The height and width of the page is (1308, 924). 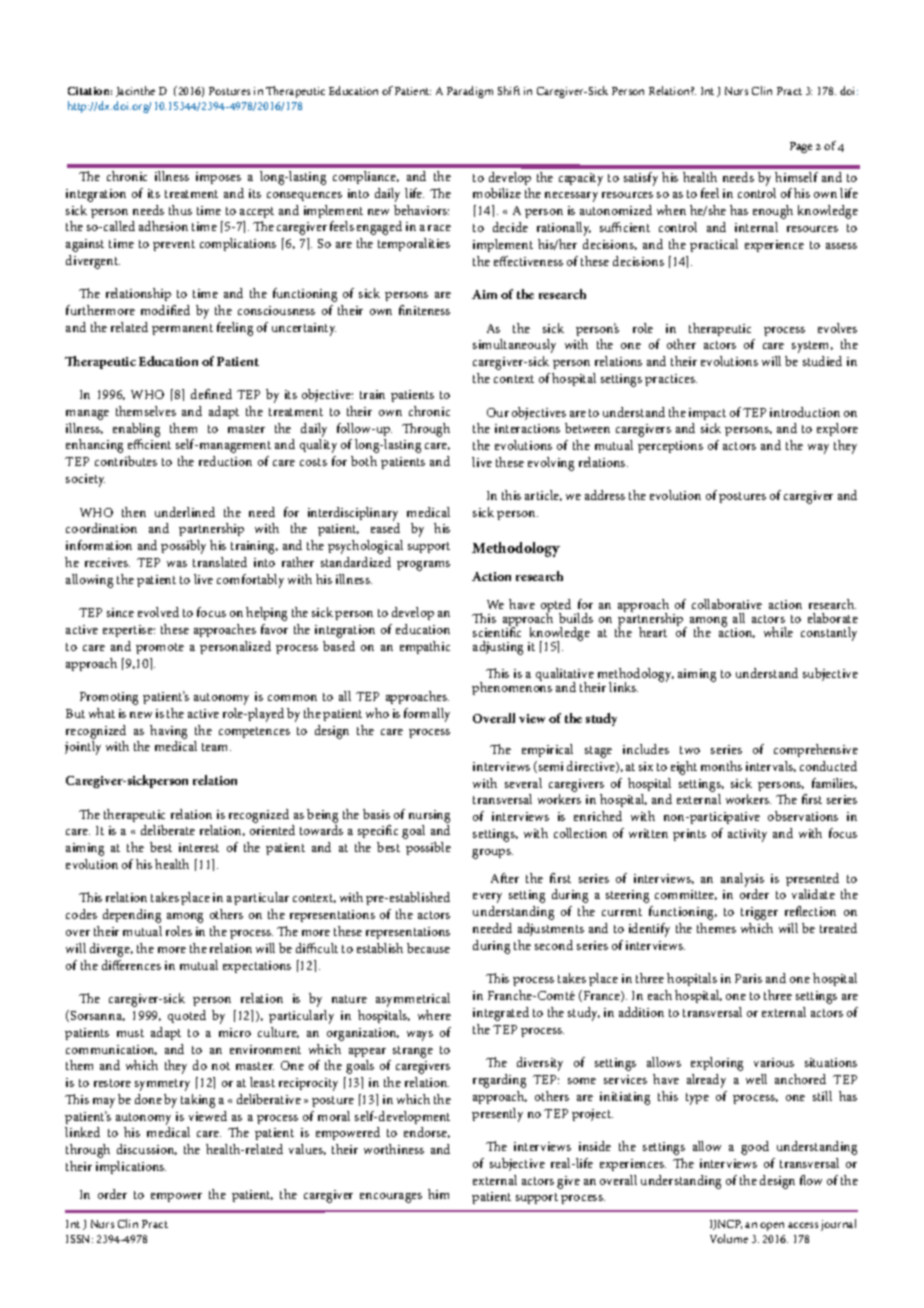 What do you see at coordinates (425, 647) in the page?
I see `empathic` at bounding box center [425, 647].
